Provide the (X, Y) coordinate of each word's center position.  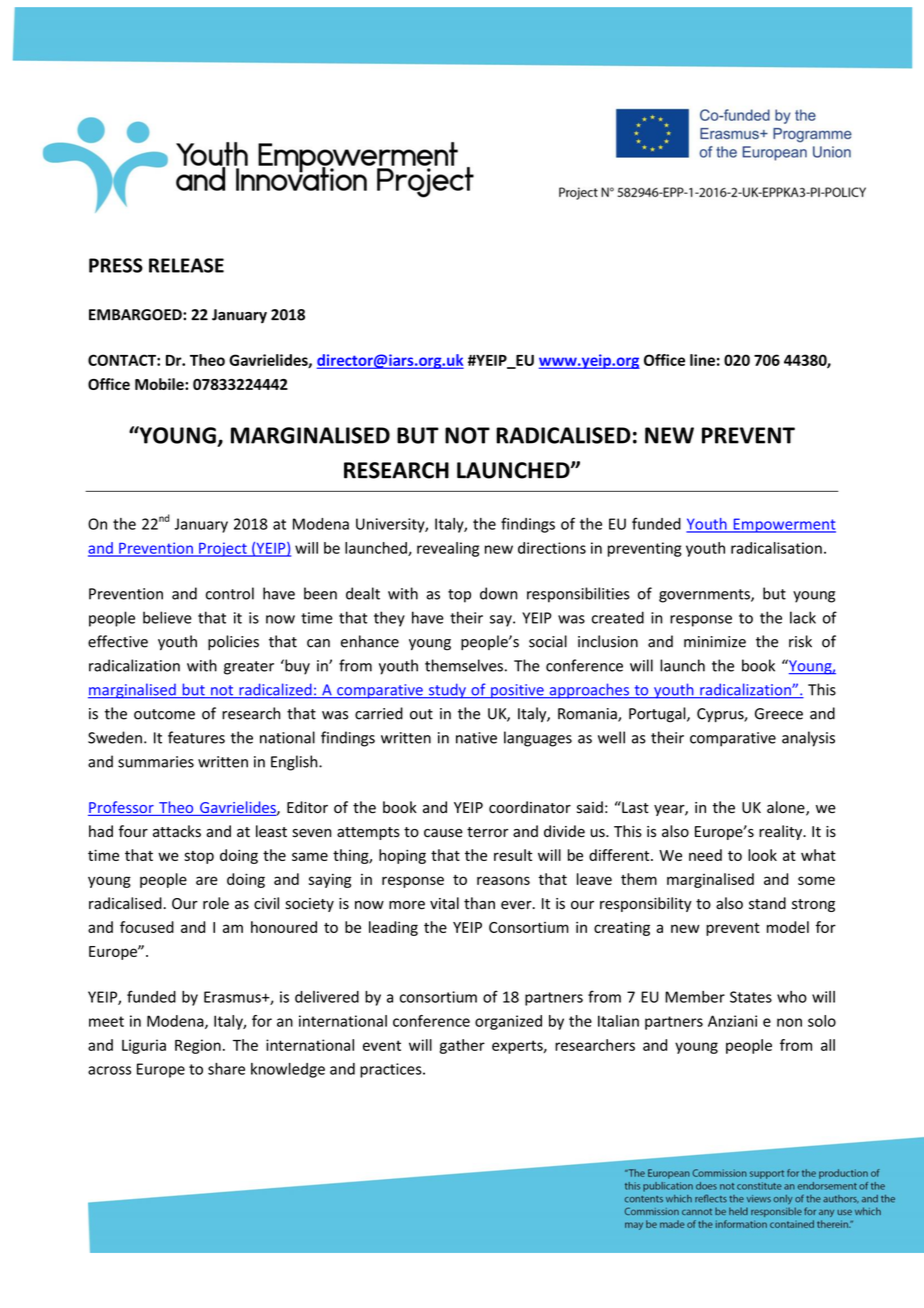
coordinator (530, 807)
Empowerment (783, 525)
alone (787, 808)
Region (198, 1046)
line (702, 360)
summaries (156, 762)
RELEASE (186, 265)
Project (223, 549)
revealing (448, 549)
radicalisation (776, 548)
